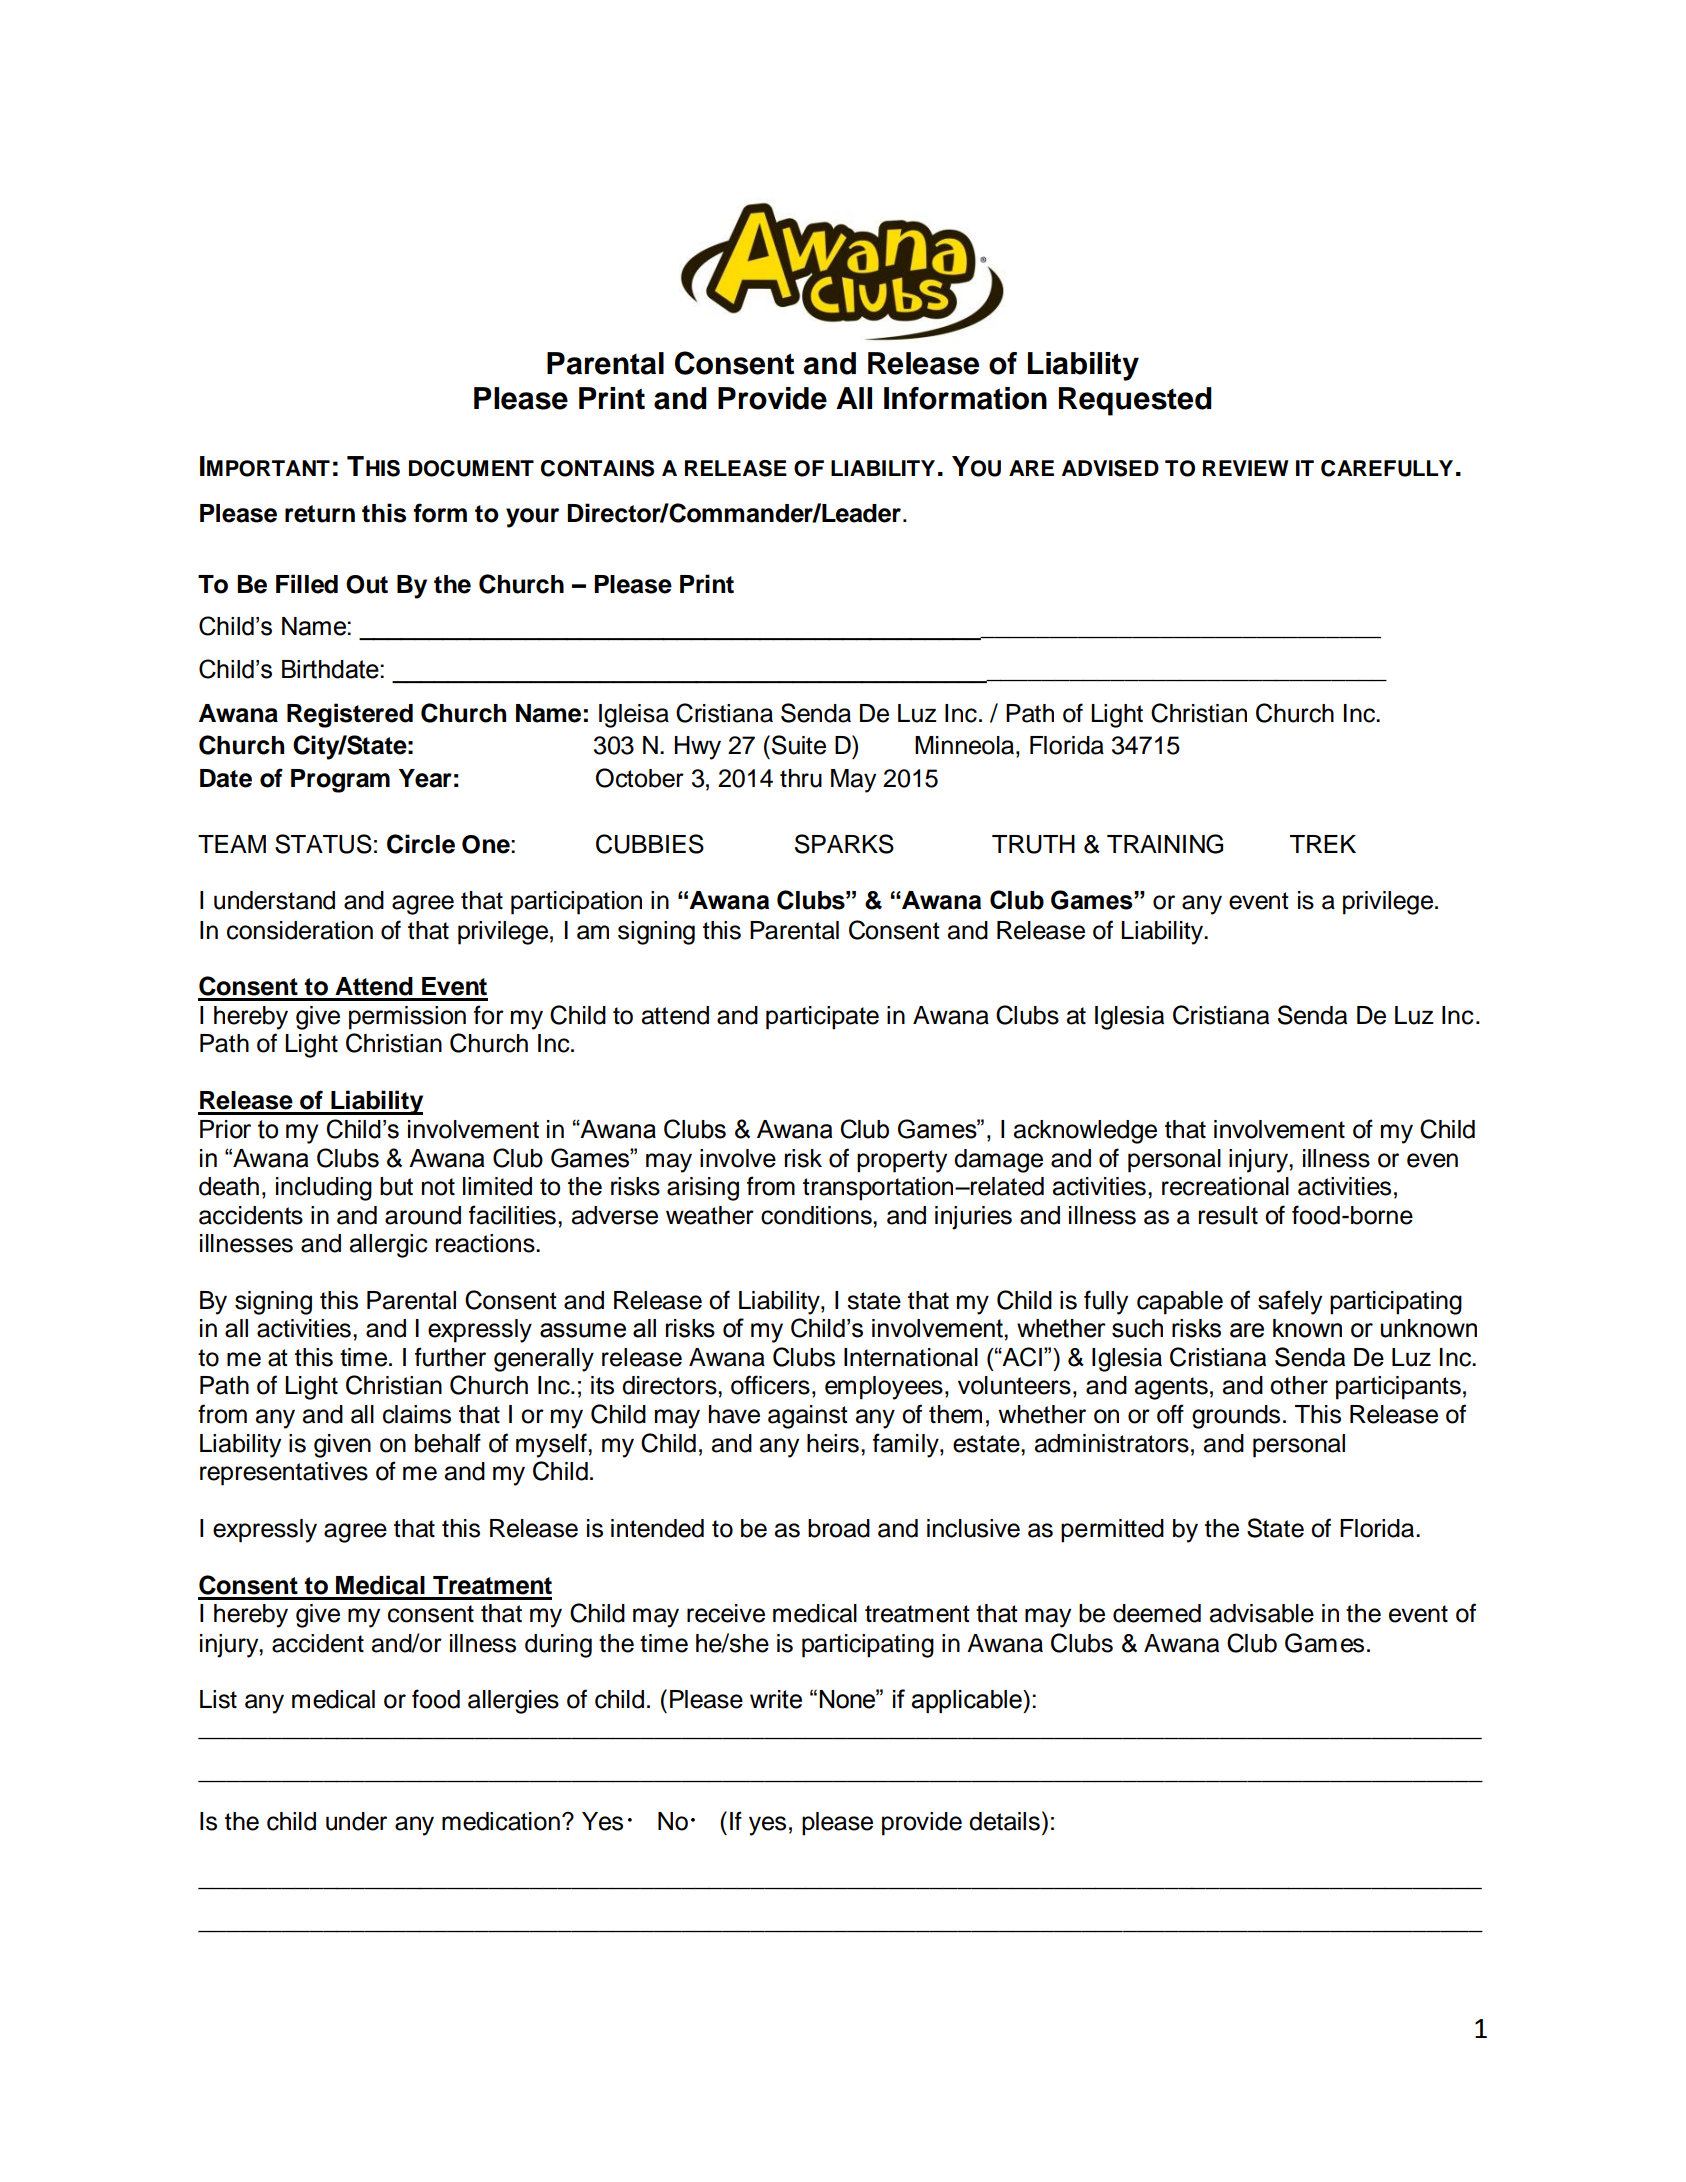  What do you see at coordinates (284, 1474) in the screenshot?
I see `representatives` at bounding box center [284, 1474].
